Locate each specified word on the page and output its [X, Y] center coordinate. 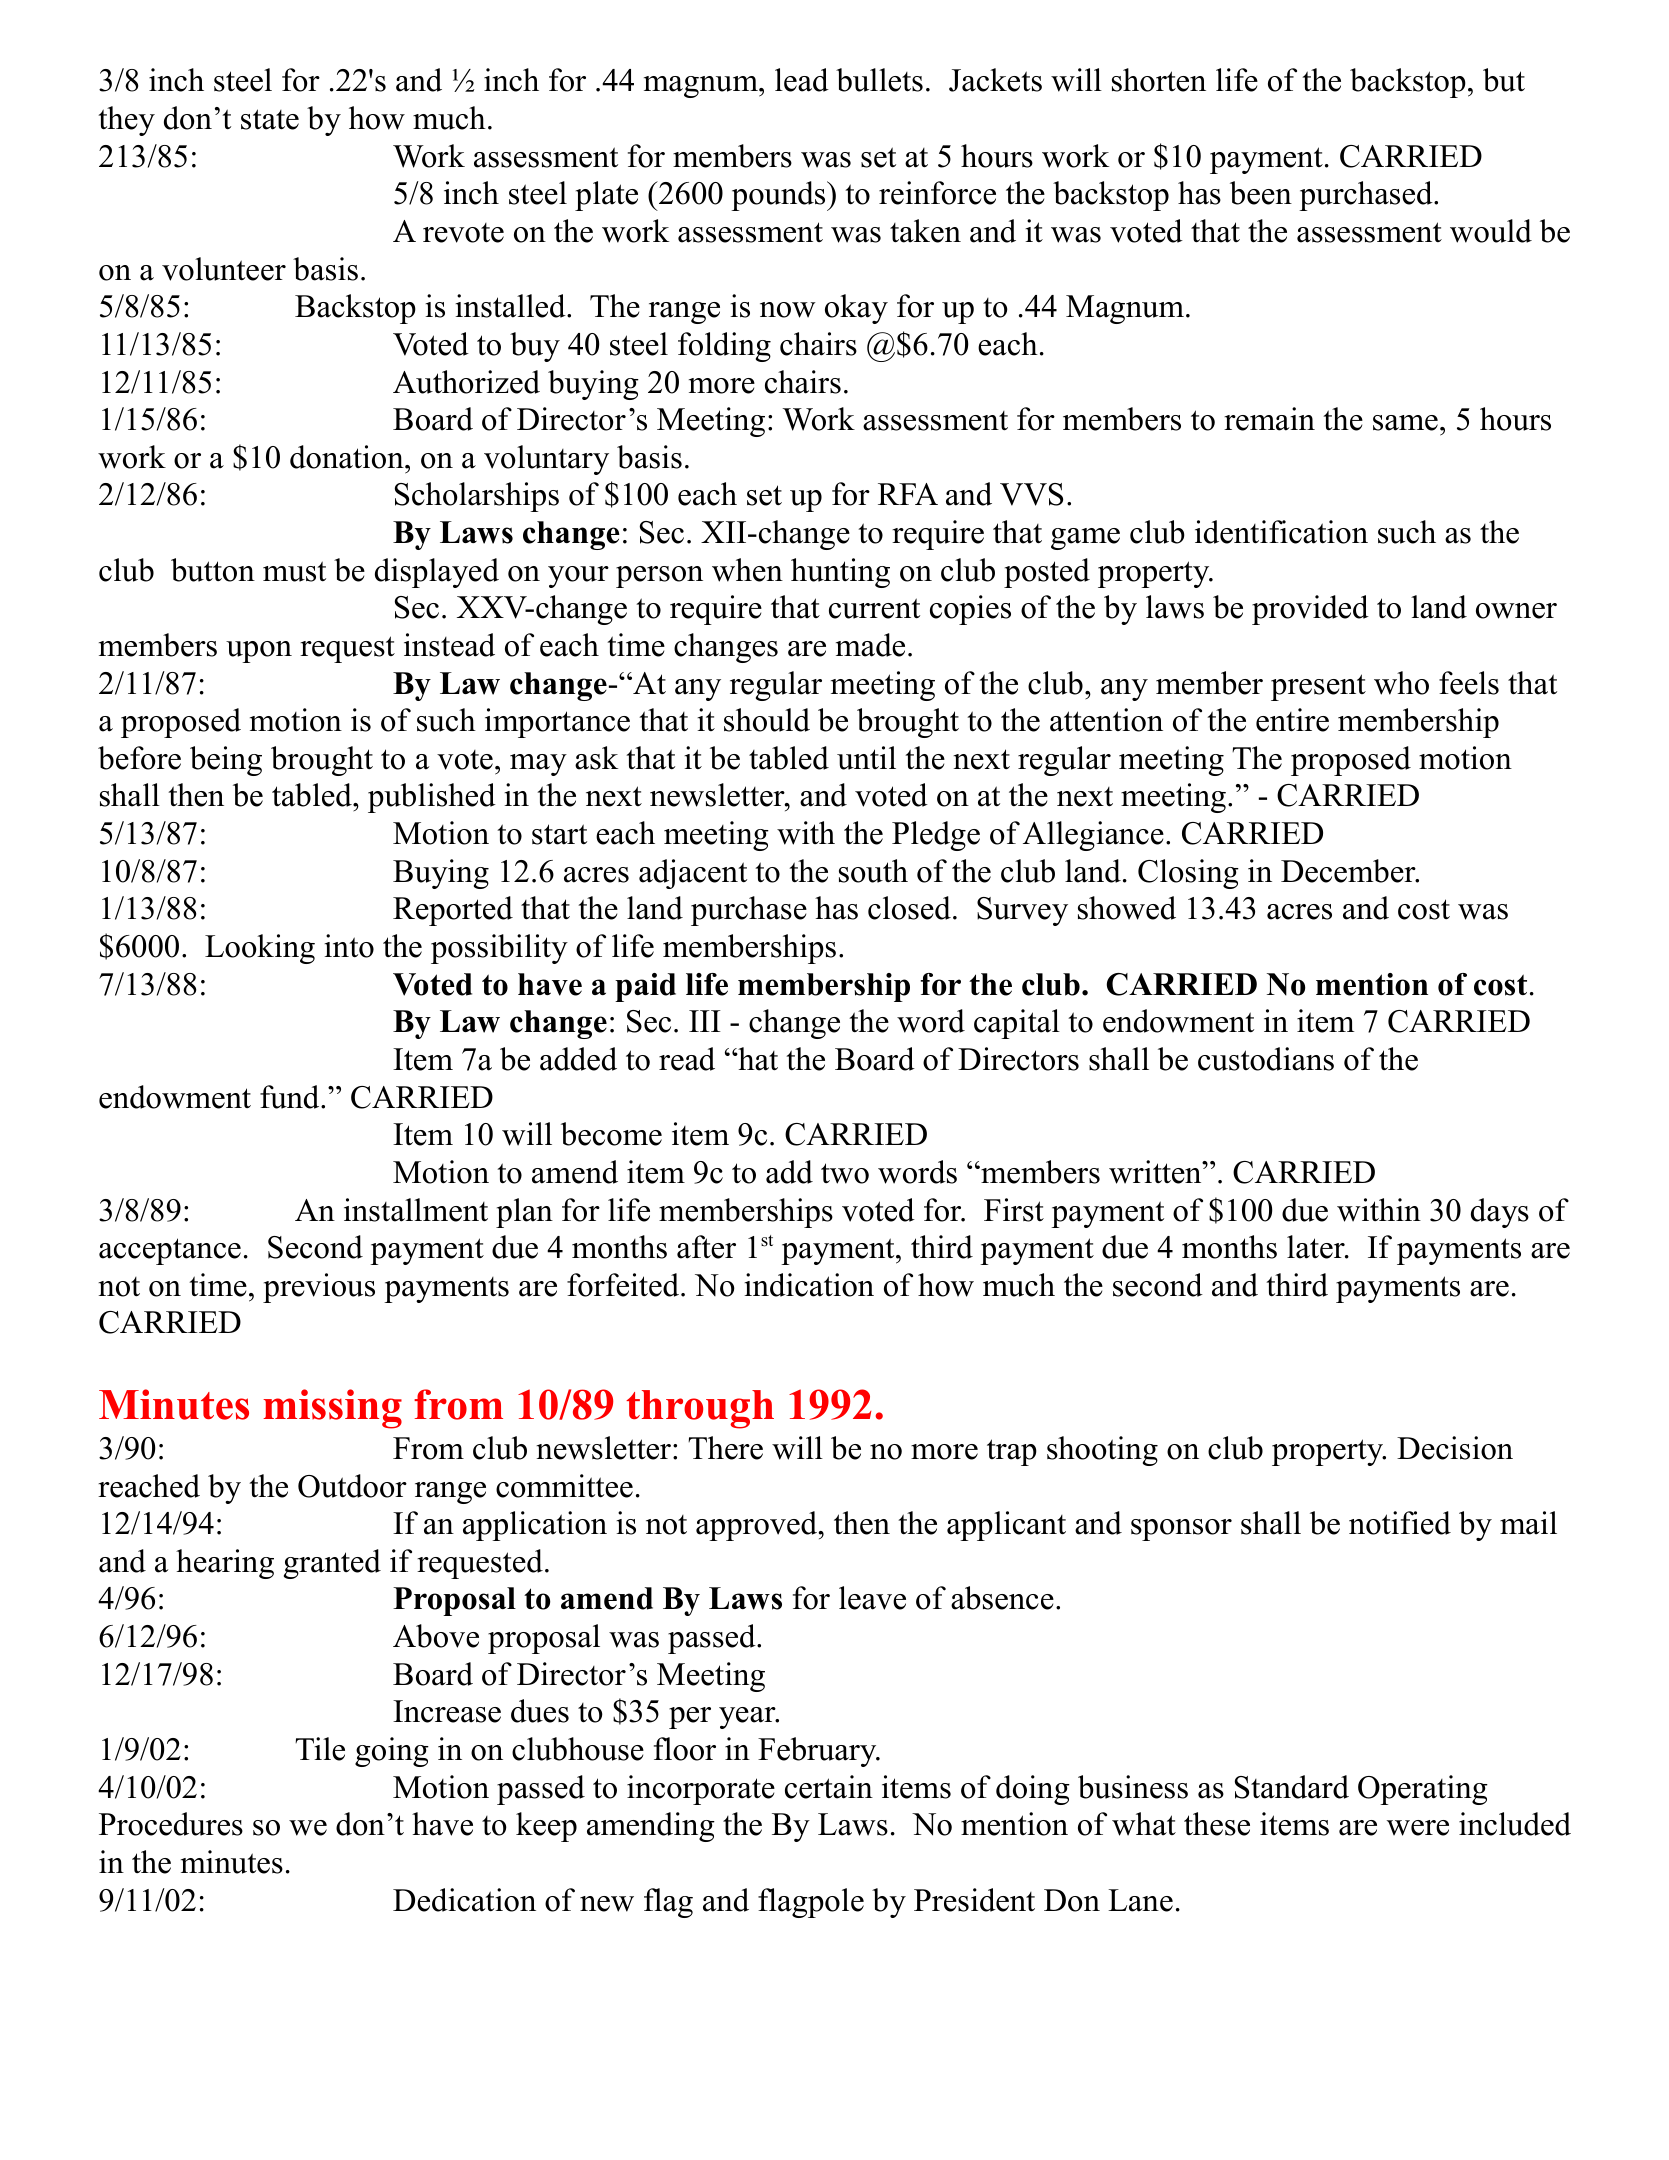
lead [802, 80]
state [270, 119]
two [845, 1173]
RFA [908, 494]
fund [291, 1097]
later [1317, 1247]
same [1405, 423]
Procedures [171, 1824]
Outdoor [352, 1486]
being [226, 761]
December [1349, 871]
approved [758, 1526]
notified [1400, 1523]
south [873, 871]
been [1261, 193]
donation [348, 457]
